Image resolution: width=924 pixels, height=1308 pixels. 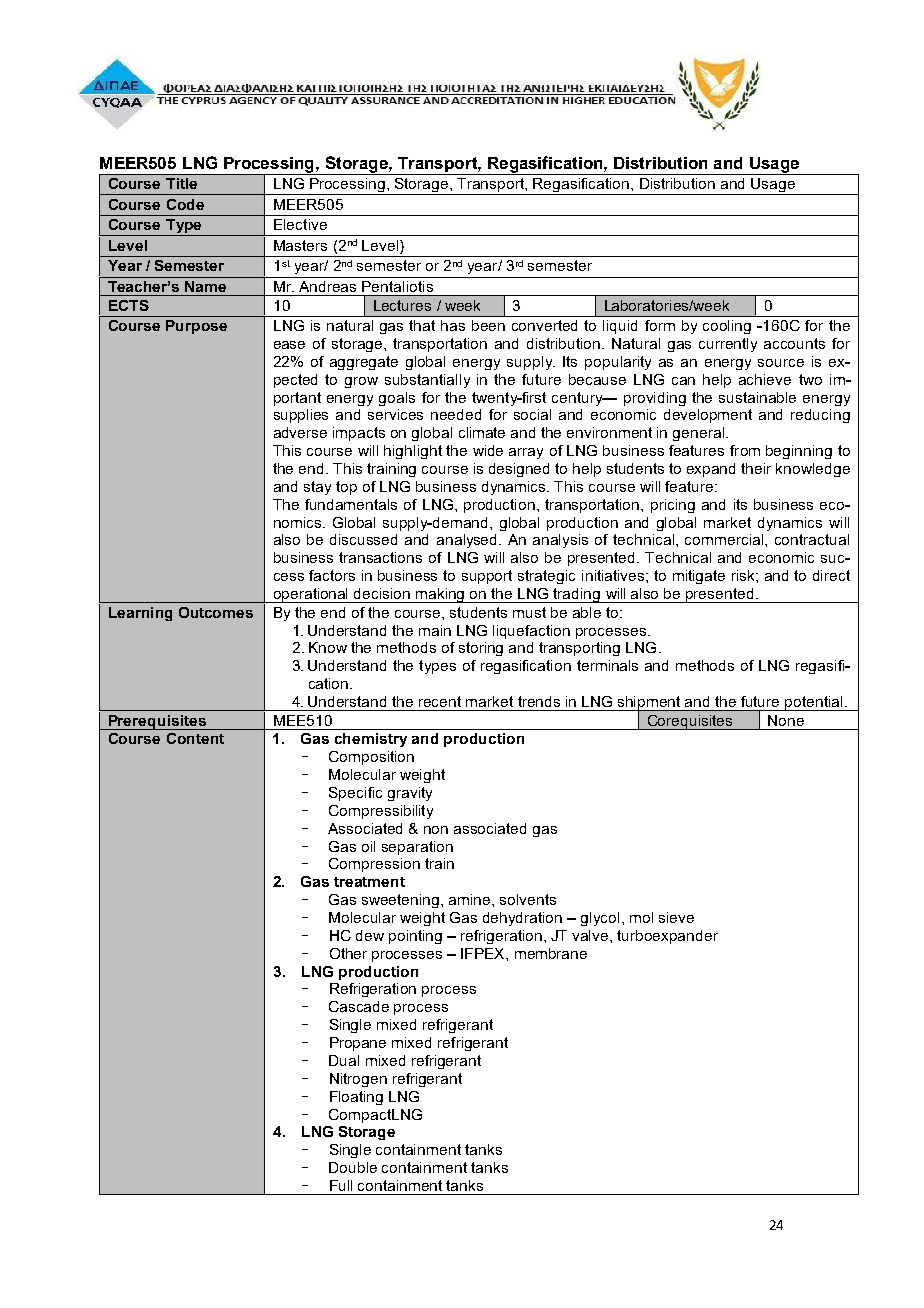 I want to click on separation, so click(x=417, y=848).
